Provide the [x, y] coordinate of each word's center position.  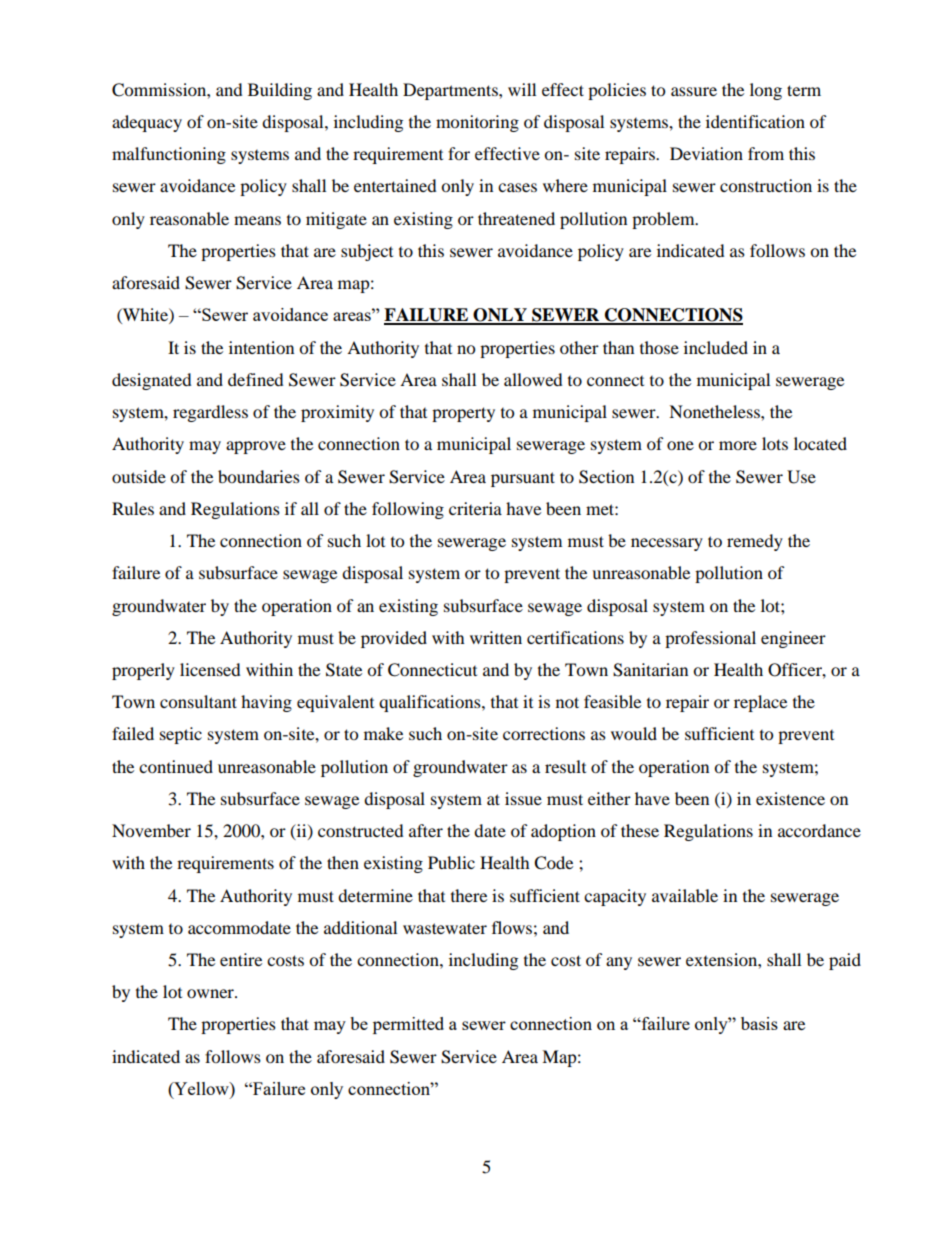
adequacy [147, 123]
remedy [755, 542]
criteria [475, 508]
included [716, 347]
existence [790, 798]
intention [261, 347]
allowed [533, 379]
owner [211, 993]
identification [755, 121]
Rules [133, 508]
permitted [408, 1025]
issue [523, 798]
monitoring [477, 123]
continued [176, 766]
